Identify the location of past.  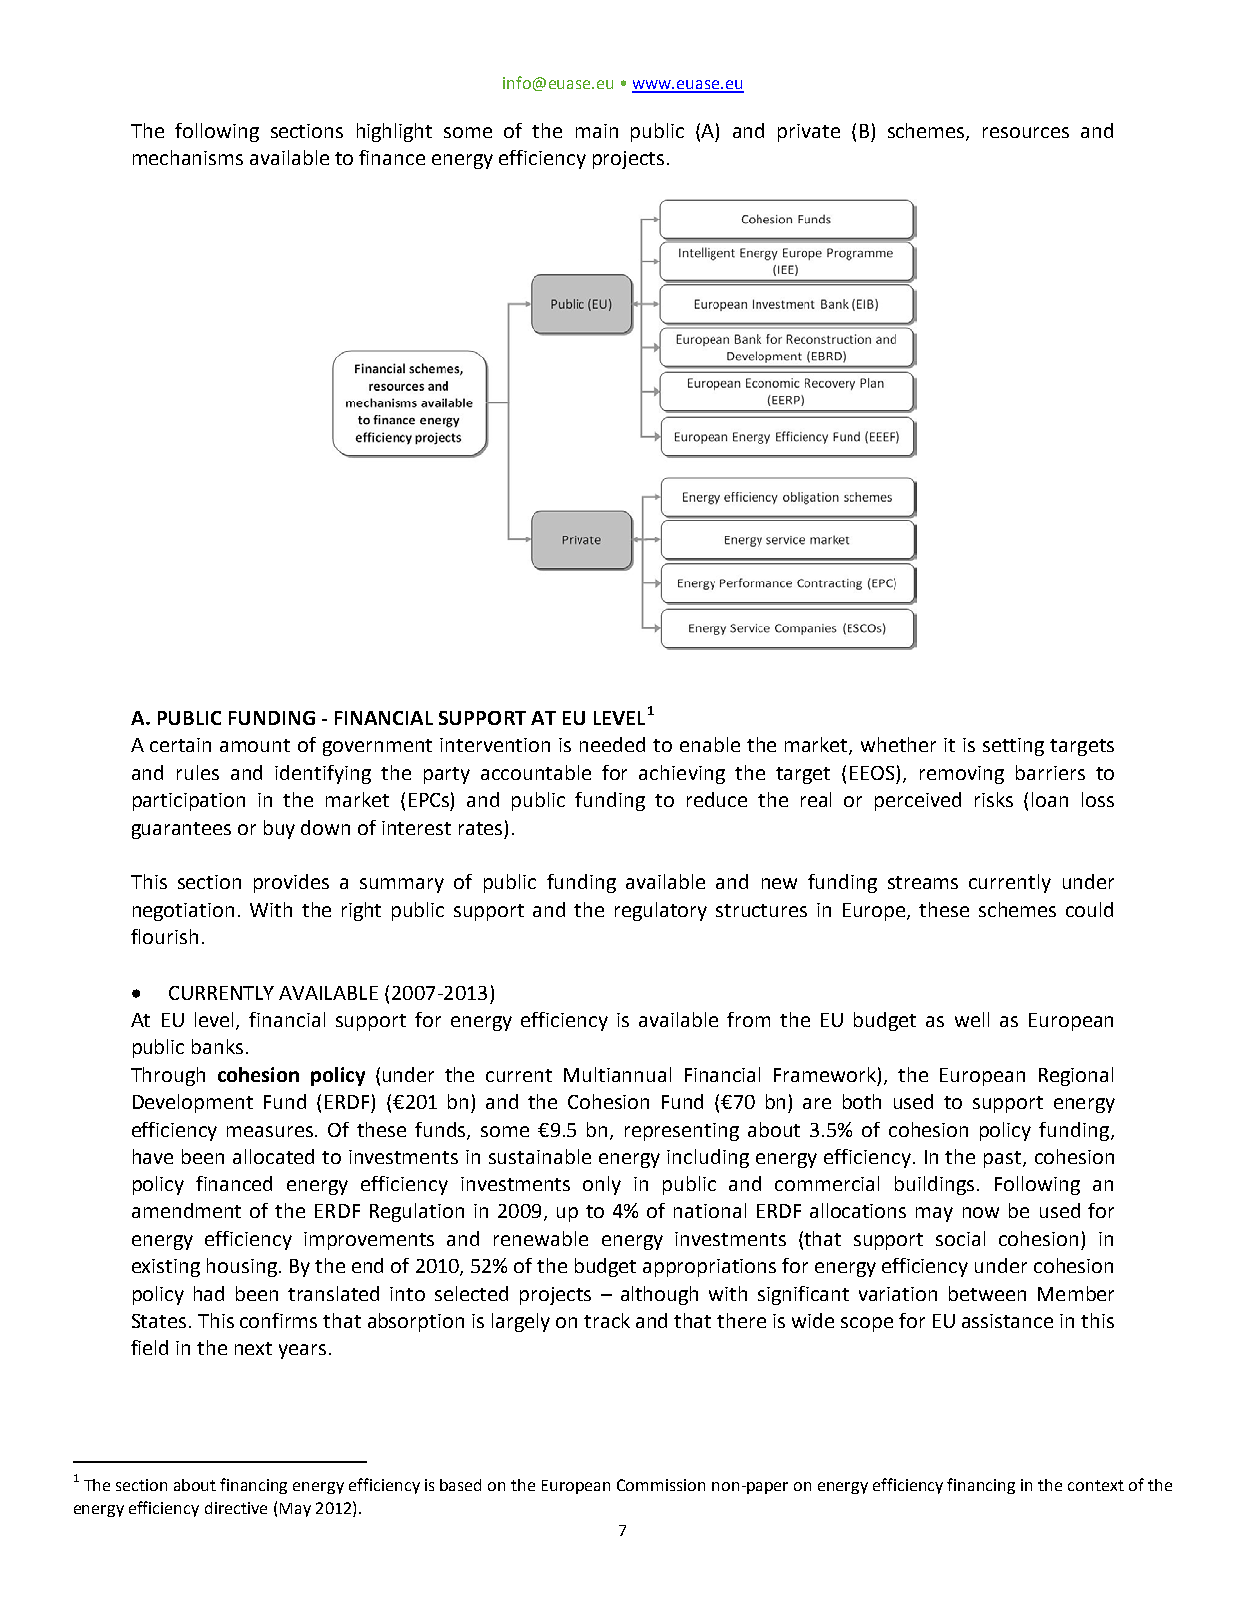
(1004, 1159).
